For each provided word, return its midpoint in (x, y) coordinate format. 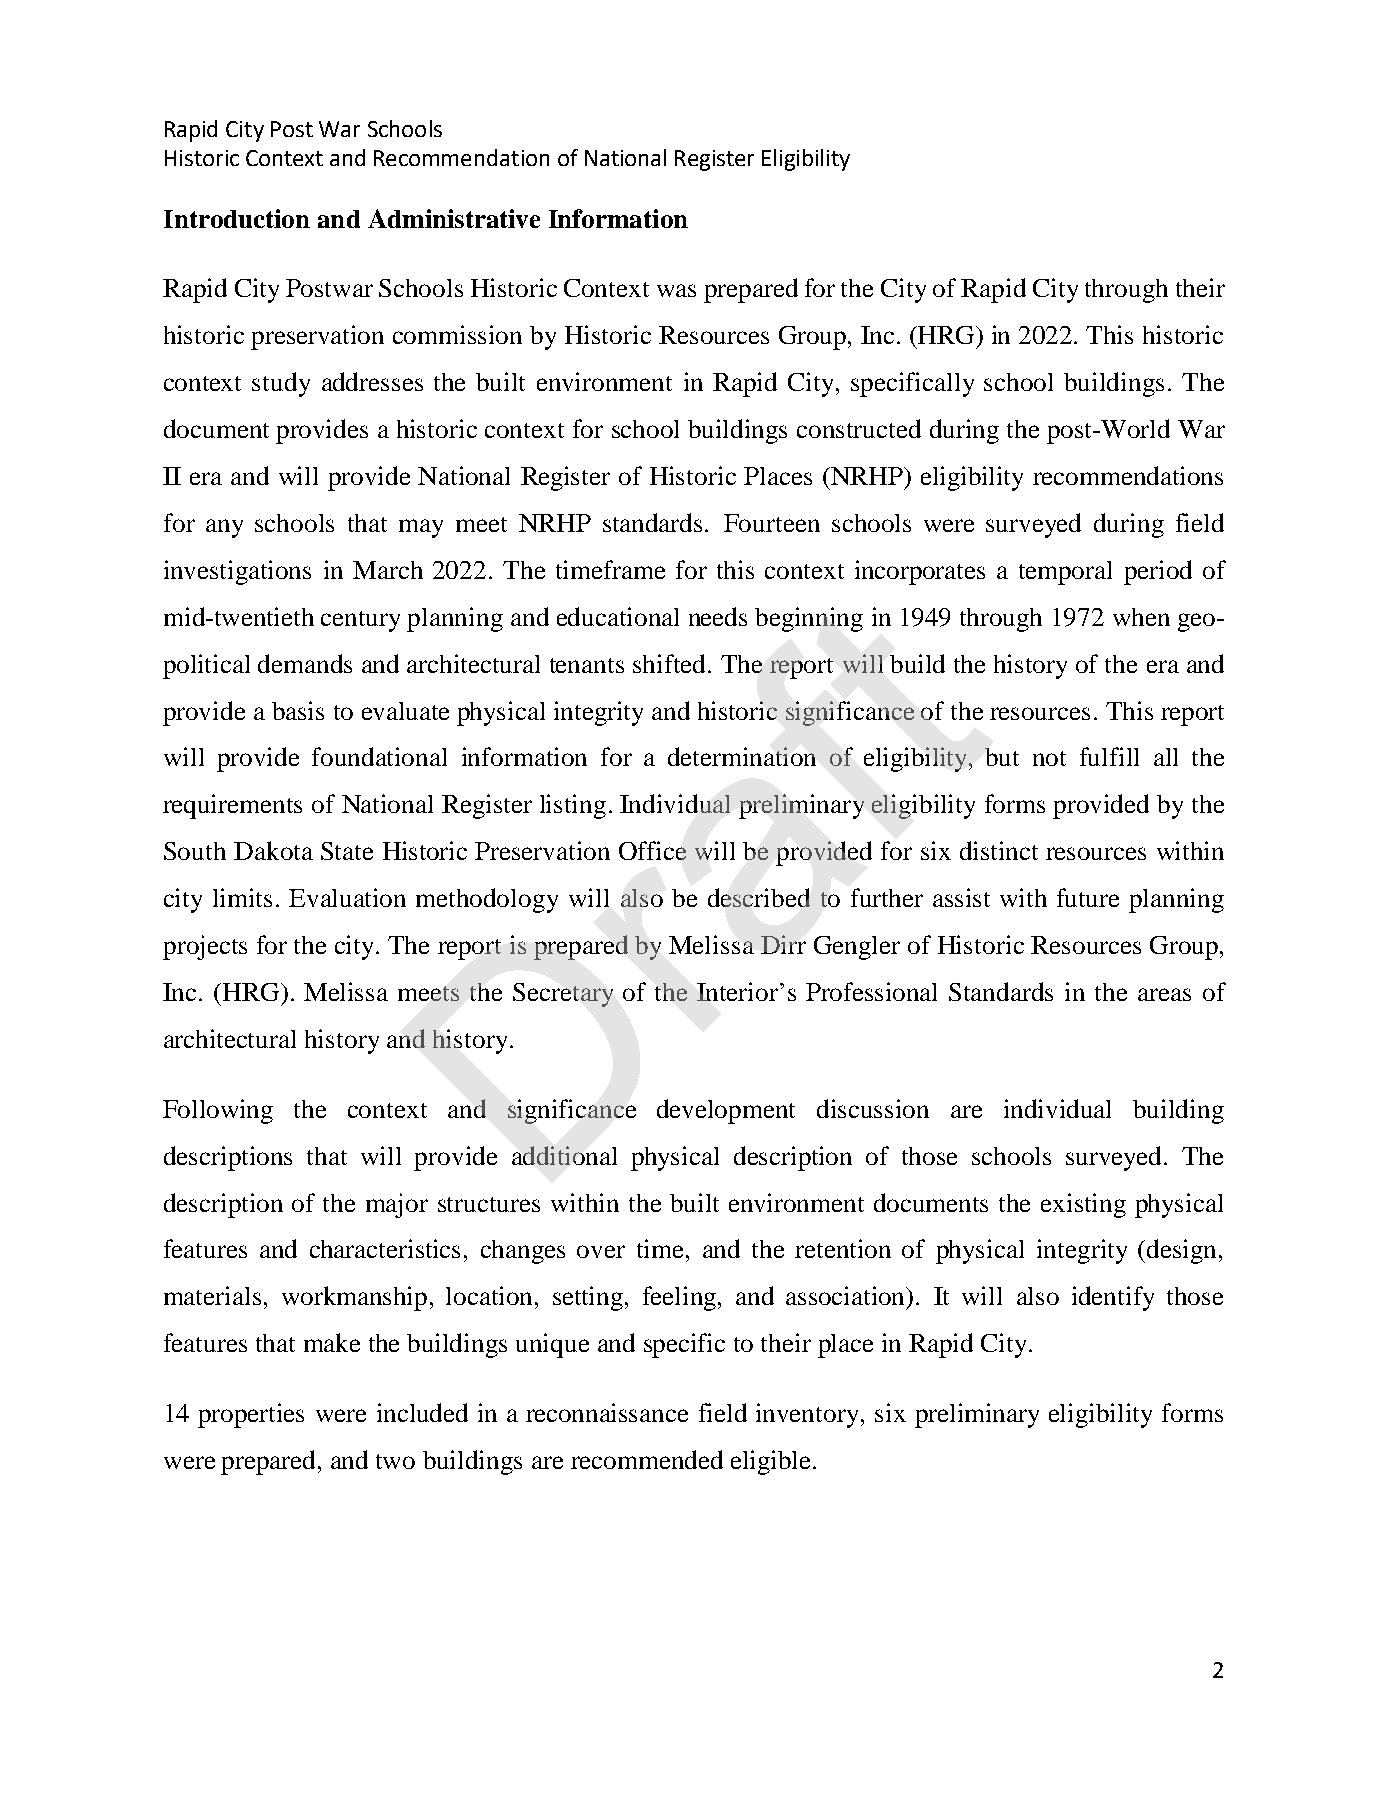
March (388, 570)
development (726, 1111)
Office (652, 850)
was (676, 290)
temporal (1065, 573)
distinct (999, 850)
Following (218, 1111)
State (347, 851)
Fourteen (772, 523)
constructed (859, 428)
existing (1083, 1205)
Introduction (237, 218)
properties (251, 1415)
